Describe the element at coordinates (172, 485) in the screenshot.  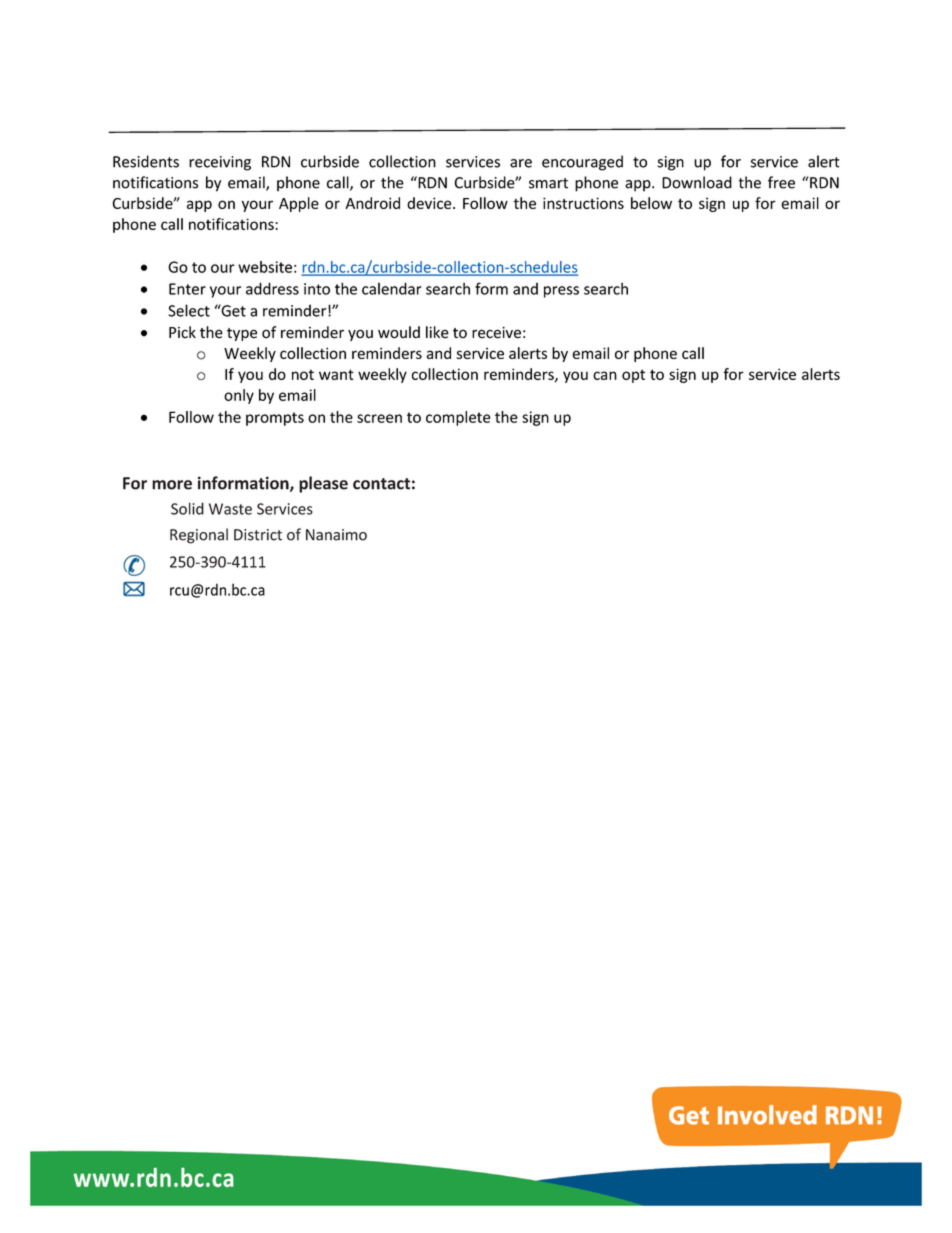
I see `more` at that location.
